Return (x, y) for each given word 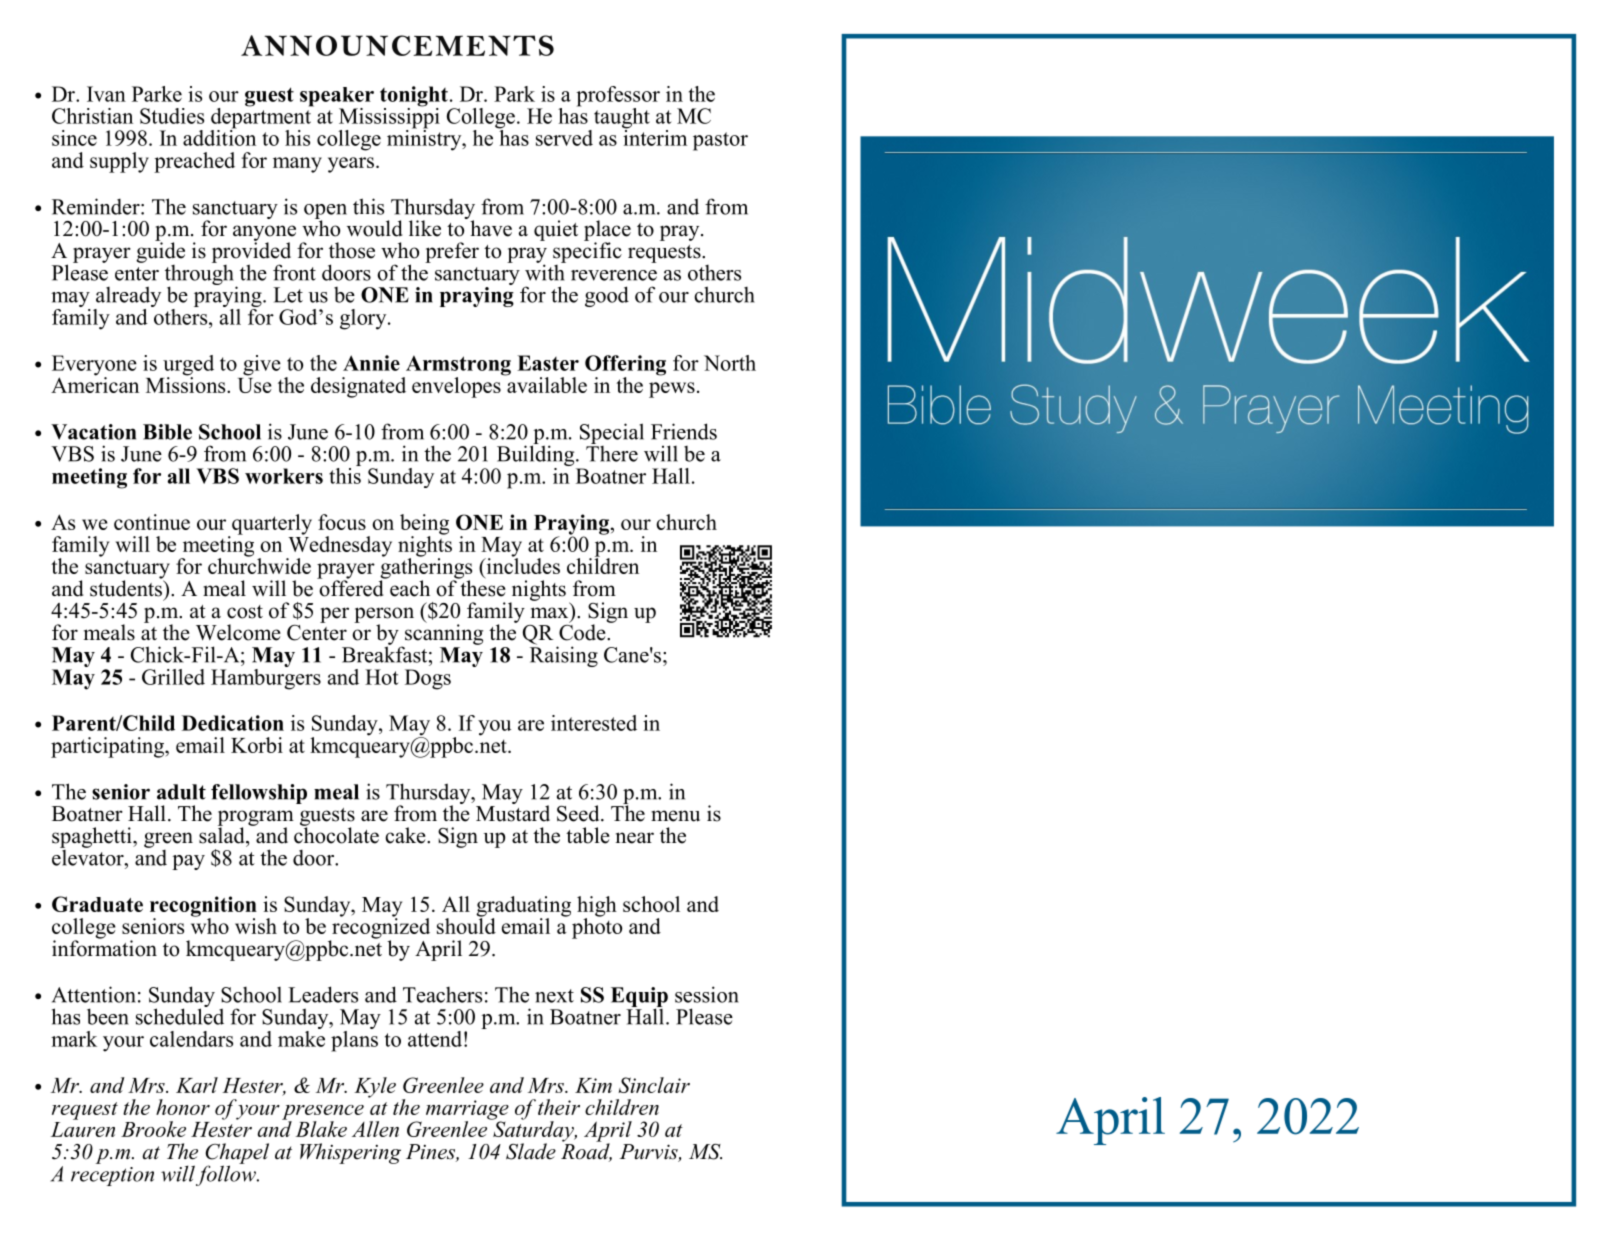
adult (181, 792)
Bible (167, 432)
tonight (414, 97)
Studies (172, 116)
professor (618, 97)
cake (406, 835)
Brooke (153, 1129)
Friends (684, 431)
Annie (371, 363)
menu (675, 816)
